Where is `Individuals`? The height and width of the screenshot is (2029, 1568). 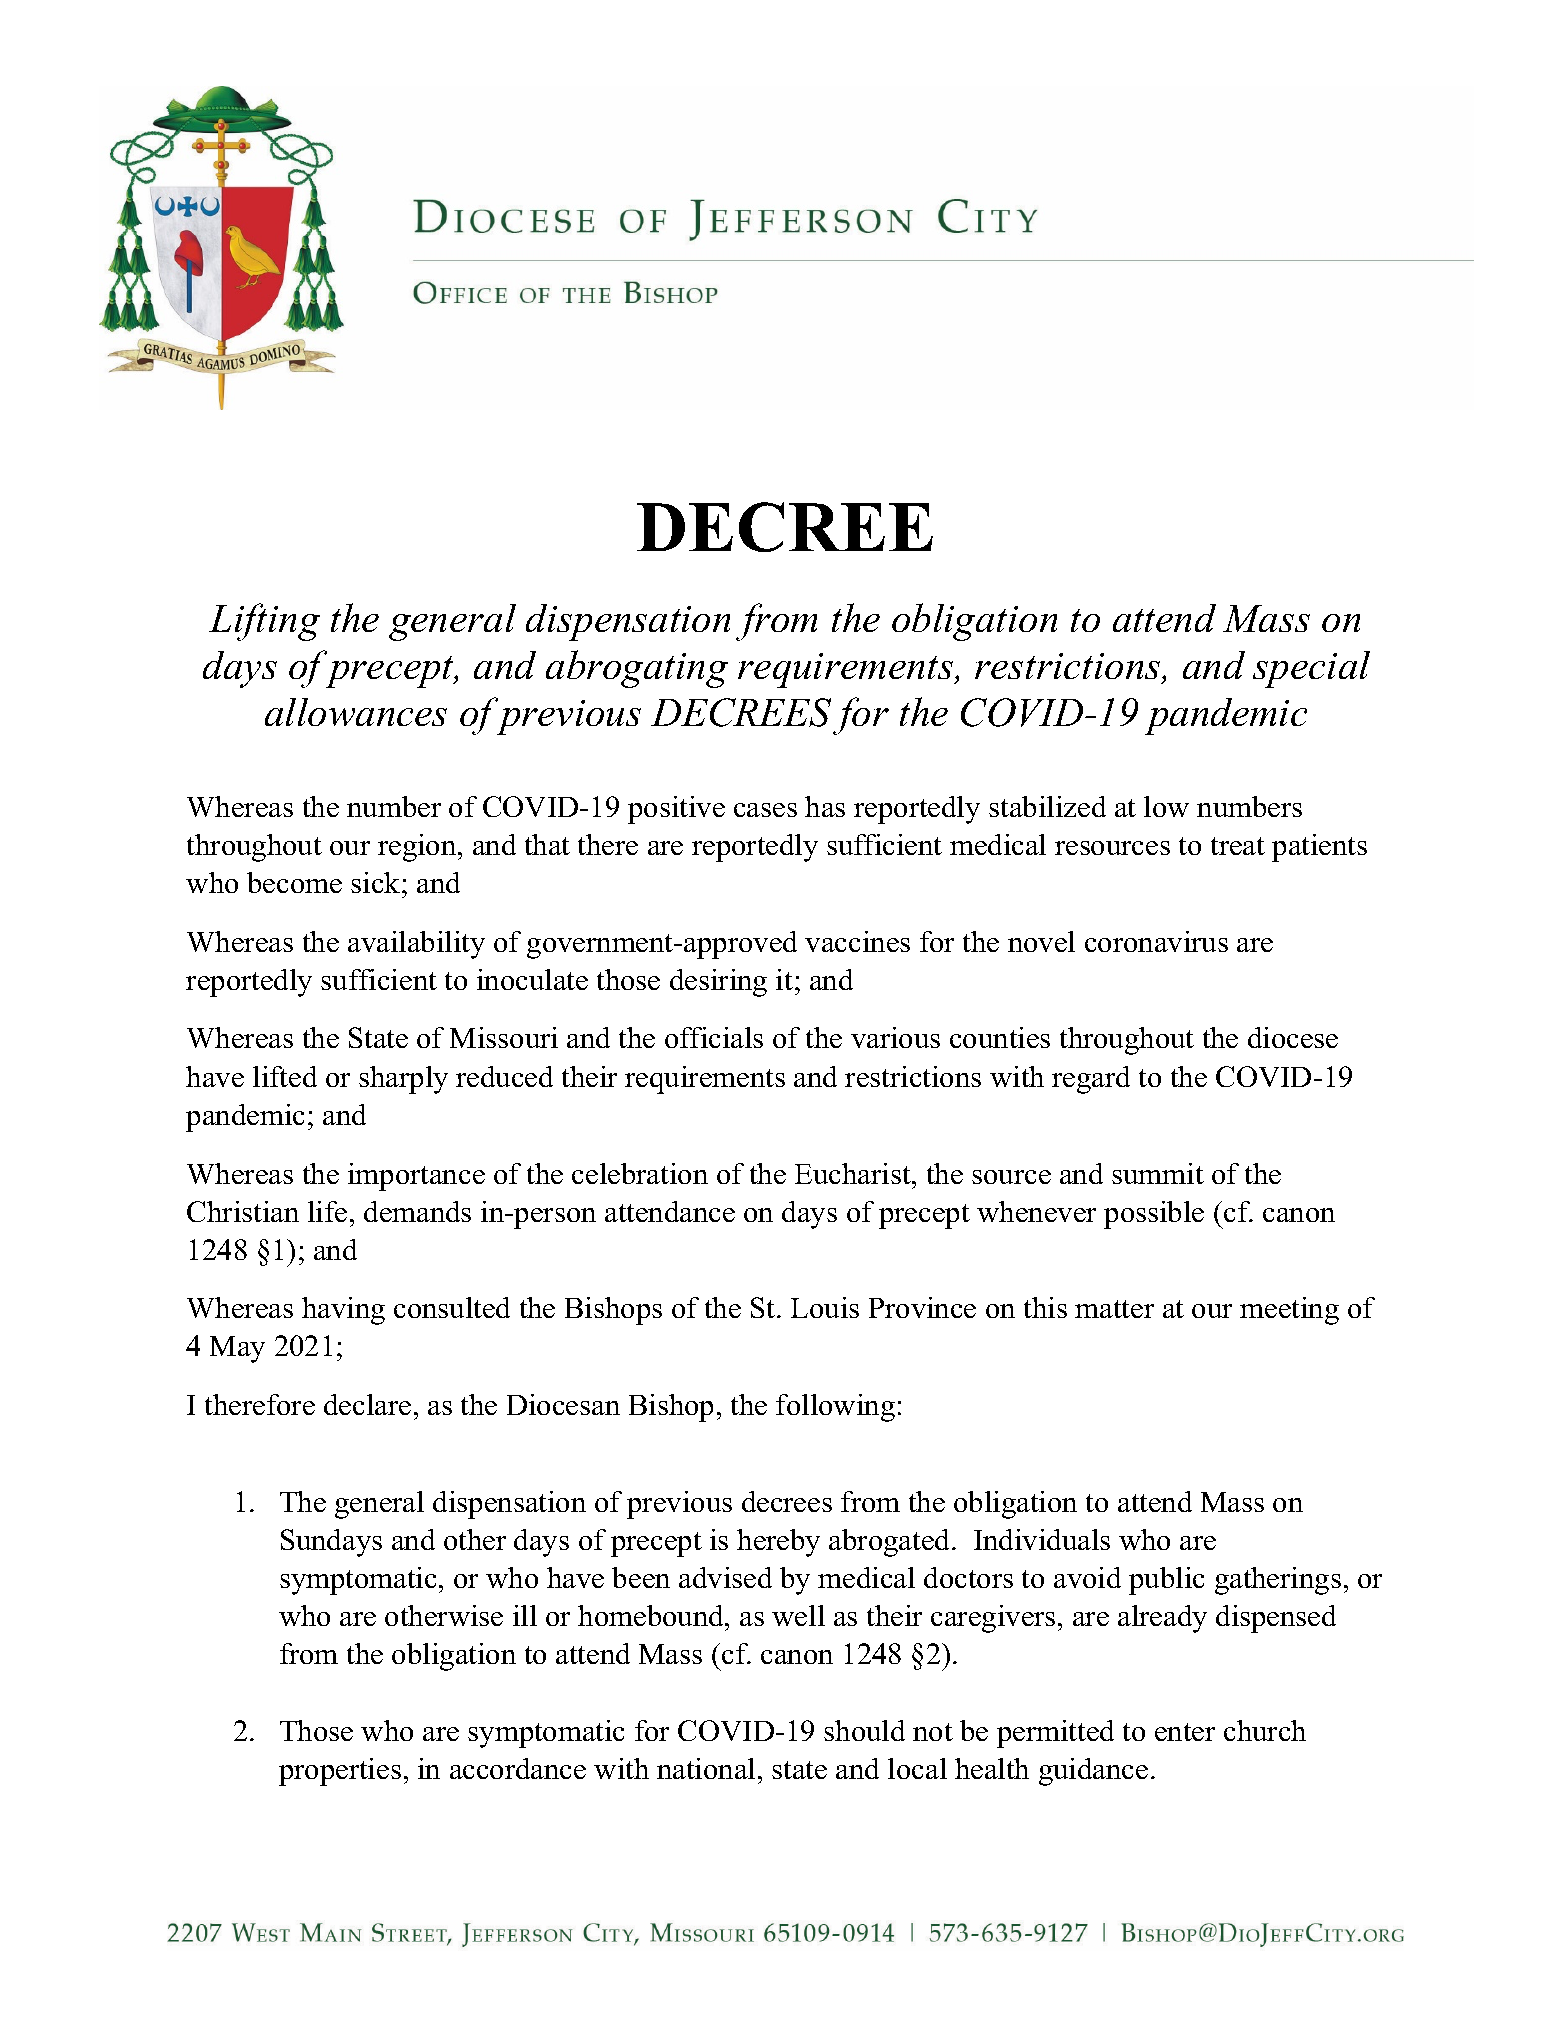 Individuals is located at coordinates (1042, 1539).
